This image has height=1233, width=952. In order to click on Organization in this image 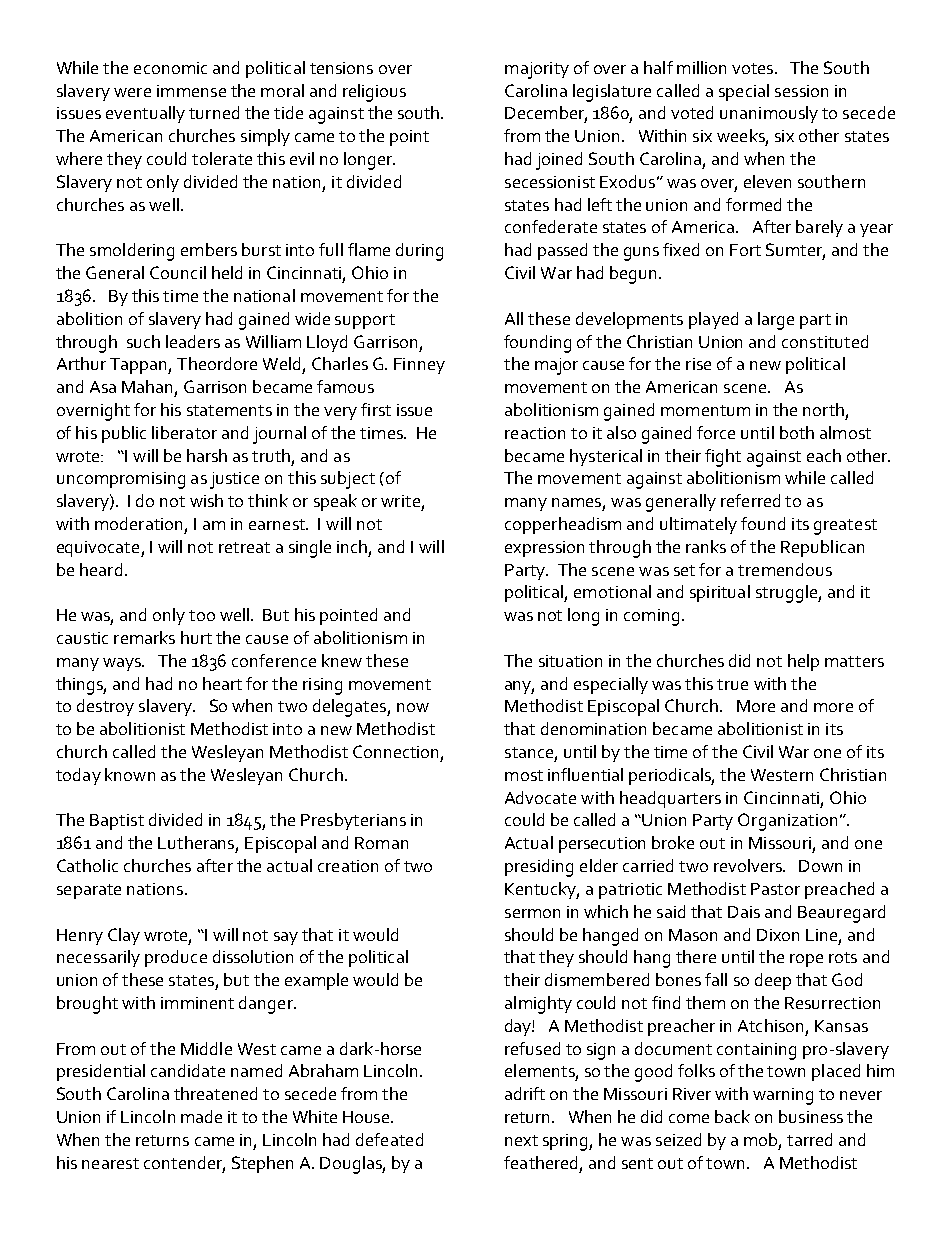, I will do `click(787, 822)`.
